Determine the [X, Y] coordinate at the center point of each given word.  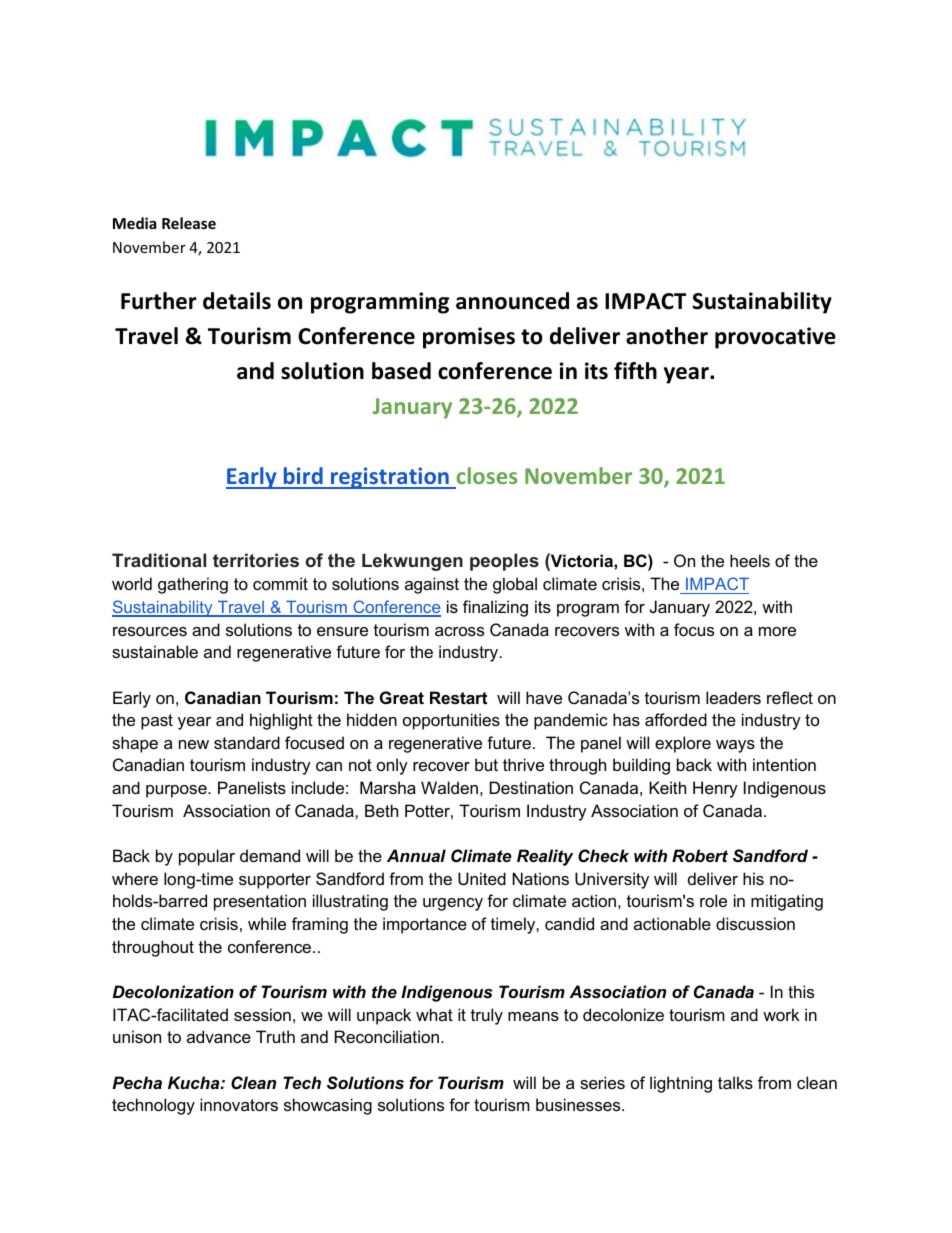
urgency [453, 904]
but [486, 764]
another [667, 336]
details [237, 301]
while [267, 923]
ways [735, 746]
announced [512, 301]
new [194, 744]
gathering [193, 585]
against [432, 585]
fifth [635, 371]
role [713, 900]
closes [487, 475]
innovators [239, 1104]
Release [189, 223]
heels [750, 560]
